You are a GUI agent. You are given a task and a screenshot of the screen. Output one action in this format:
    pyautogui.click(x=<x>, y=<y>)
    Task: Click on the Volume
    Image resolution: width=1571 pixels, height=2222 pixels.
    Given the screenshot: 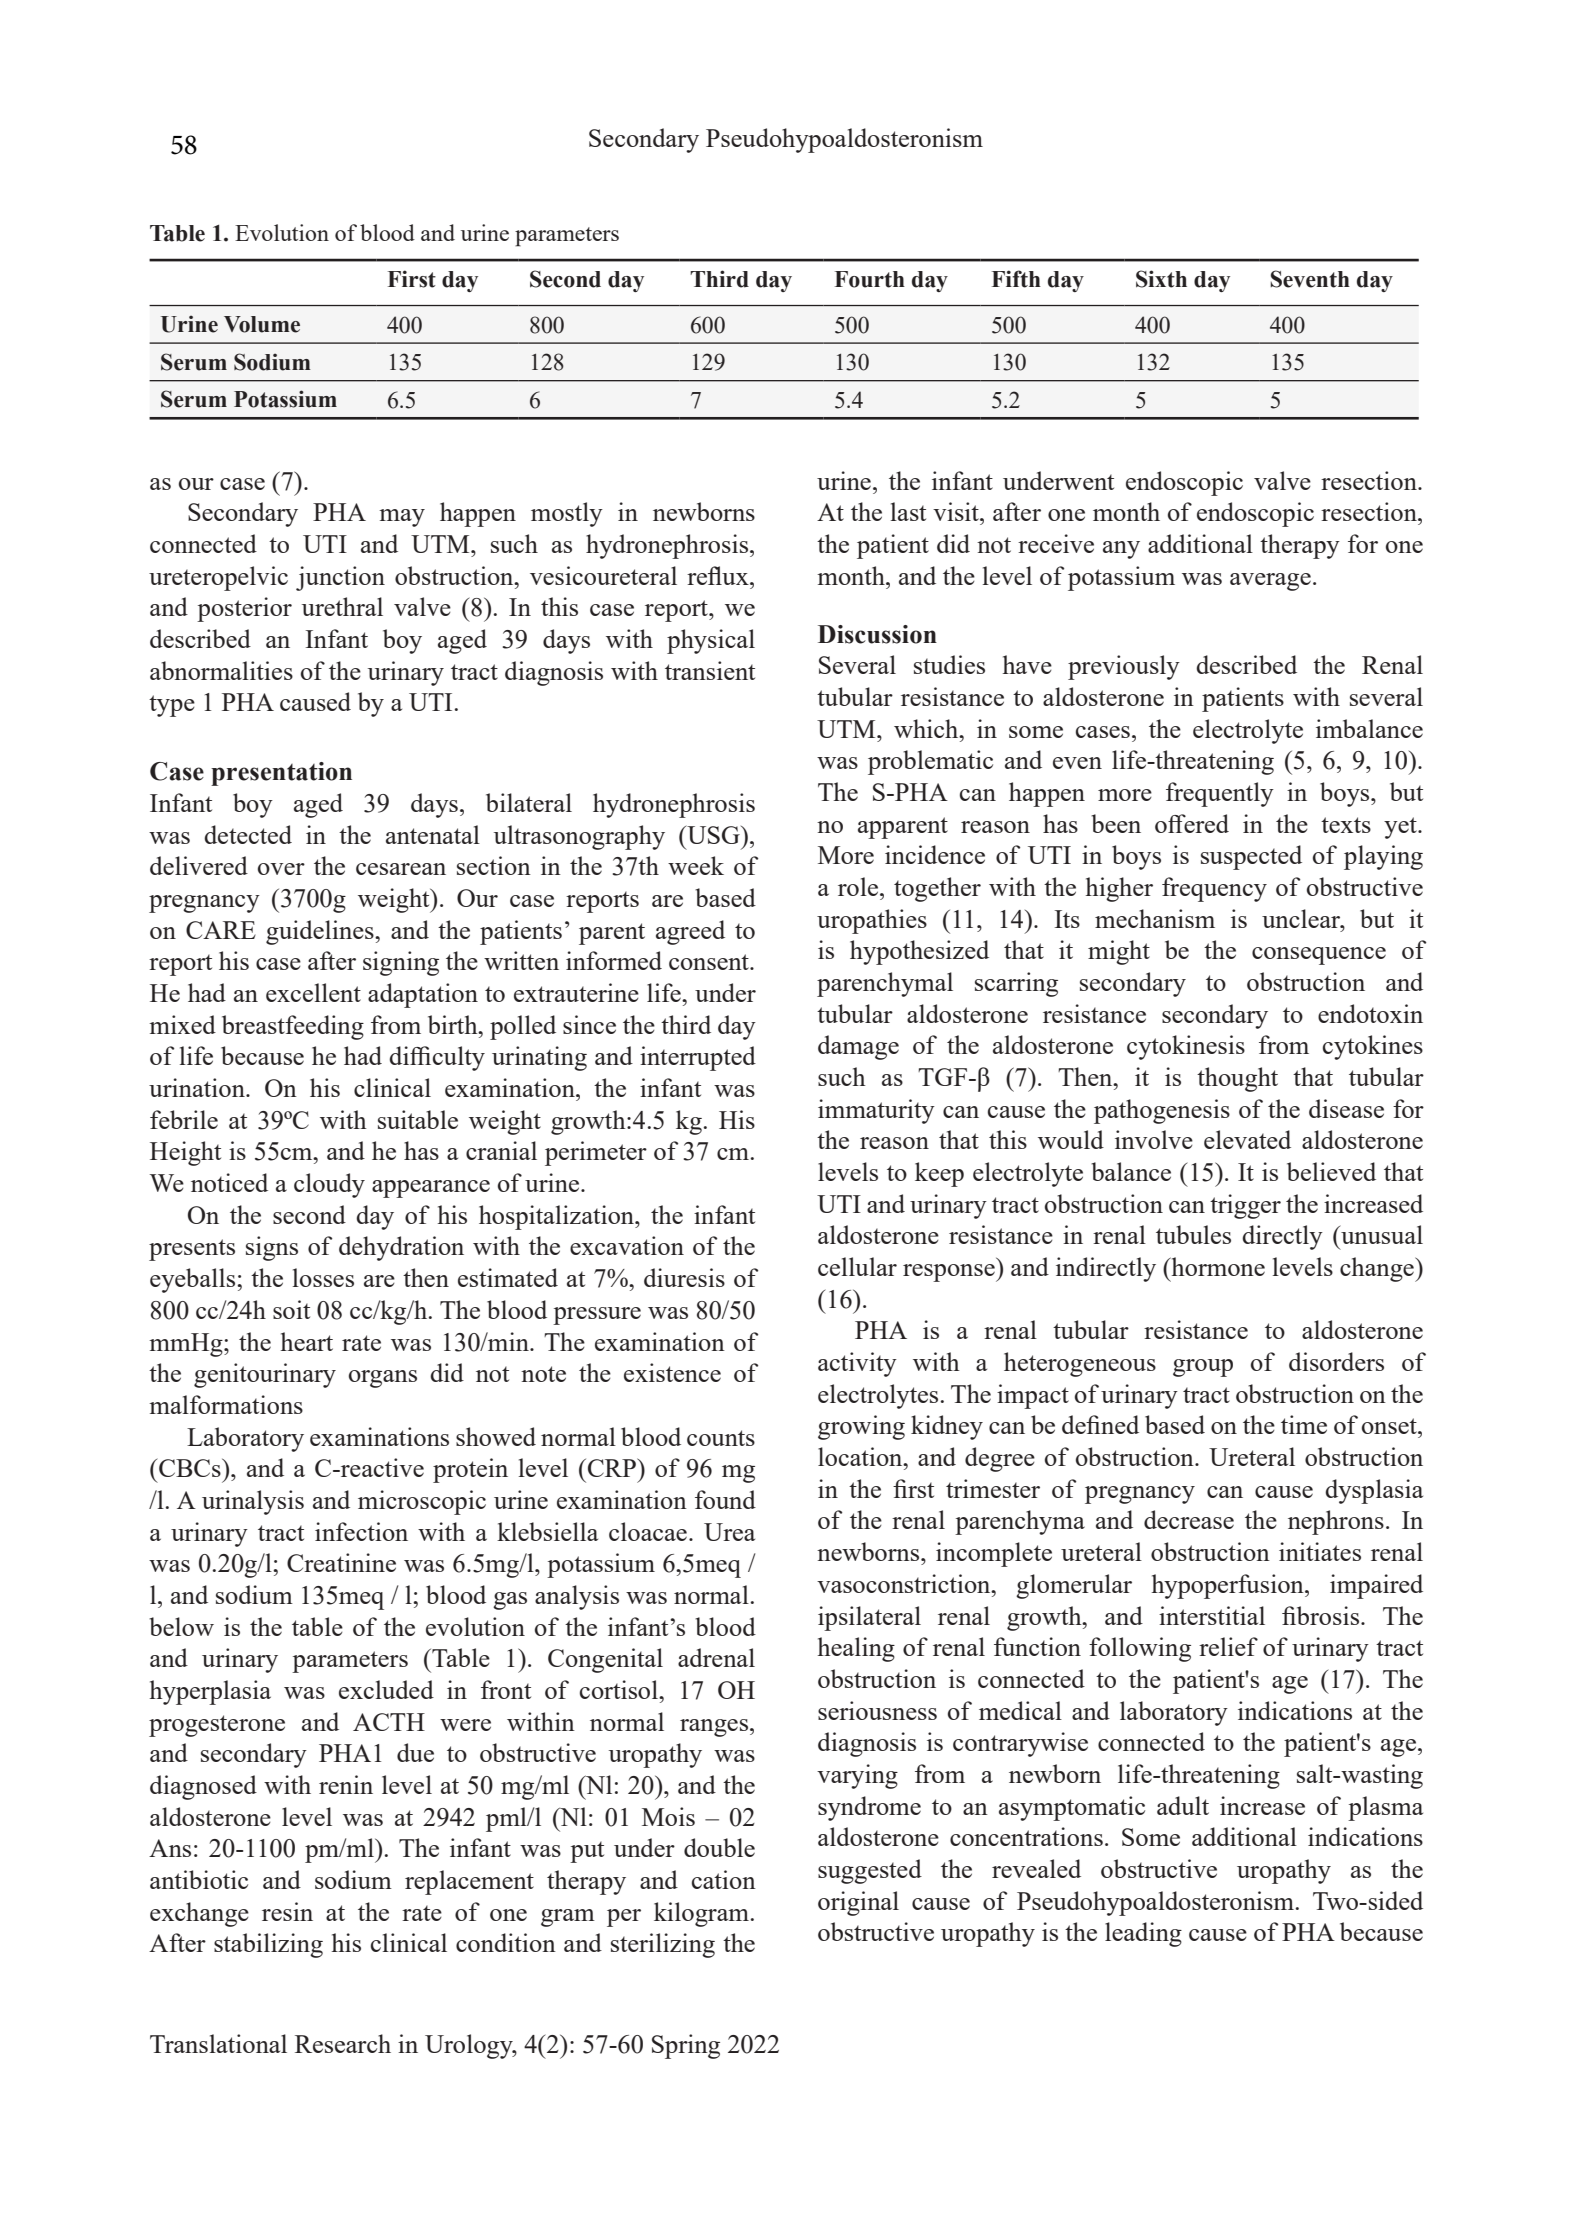 What is the action you would take?
    pyautogui.click(x=262, y=324)
